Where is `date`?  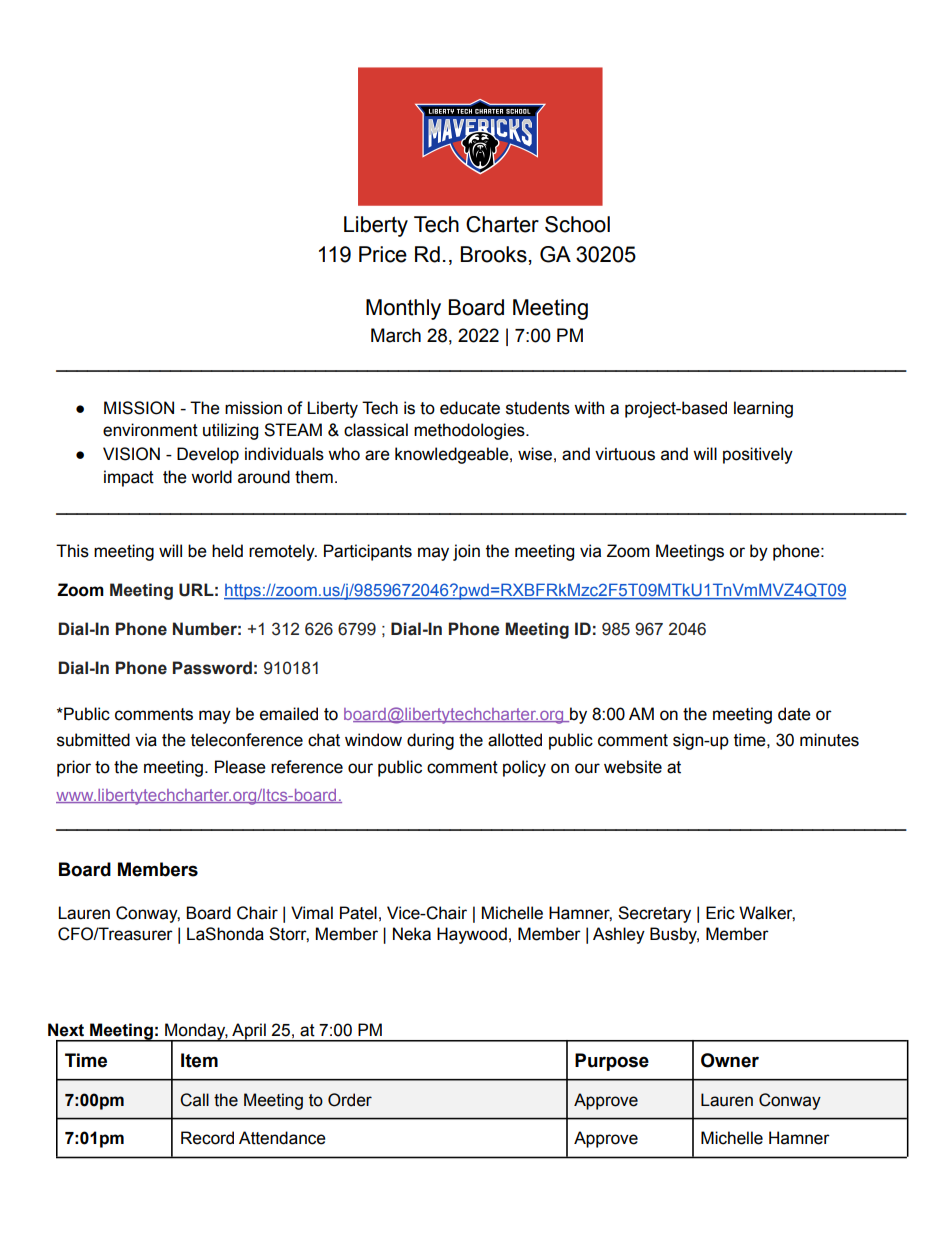 date is located at coordinates (794, 714).
